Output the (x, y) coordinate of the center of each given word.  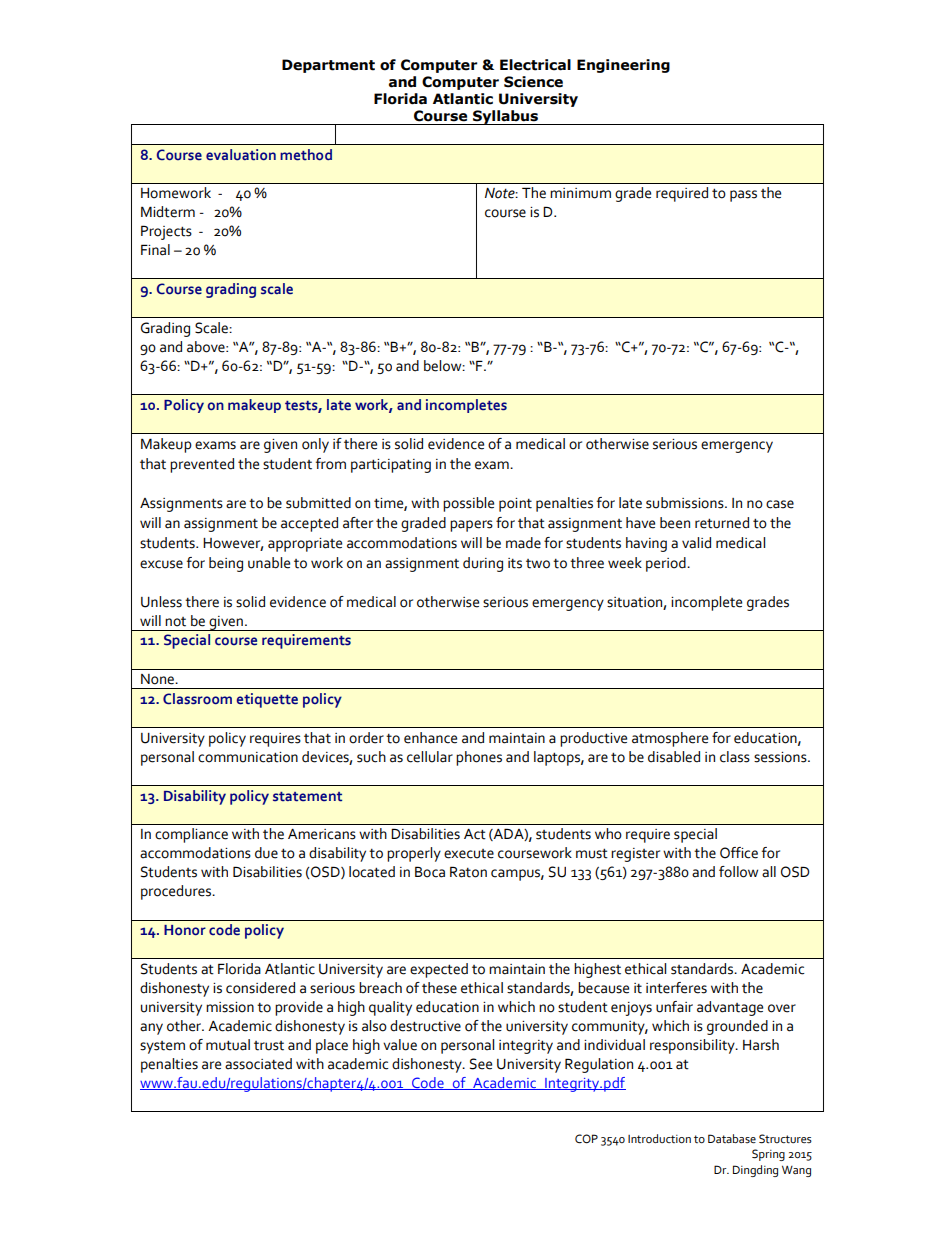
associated (258, 1064)
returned (722, 523)
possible (468, 504)
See (481, 1064)
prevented (202, 465)
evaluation (241, 155)
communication (248, 757)
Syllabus (505, 117)
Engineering (623, 66)
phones (479, 758)
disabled (674, 757)
